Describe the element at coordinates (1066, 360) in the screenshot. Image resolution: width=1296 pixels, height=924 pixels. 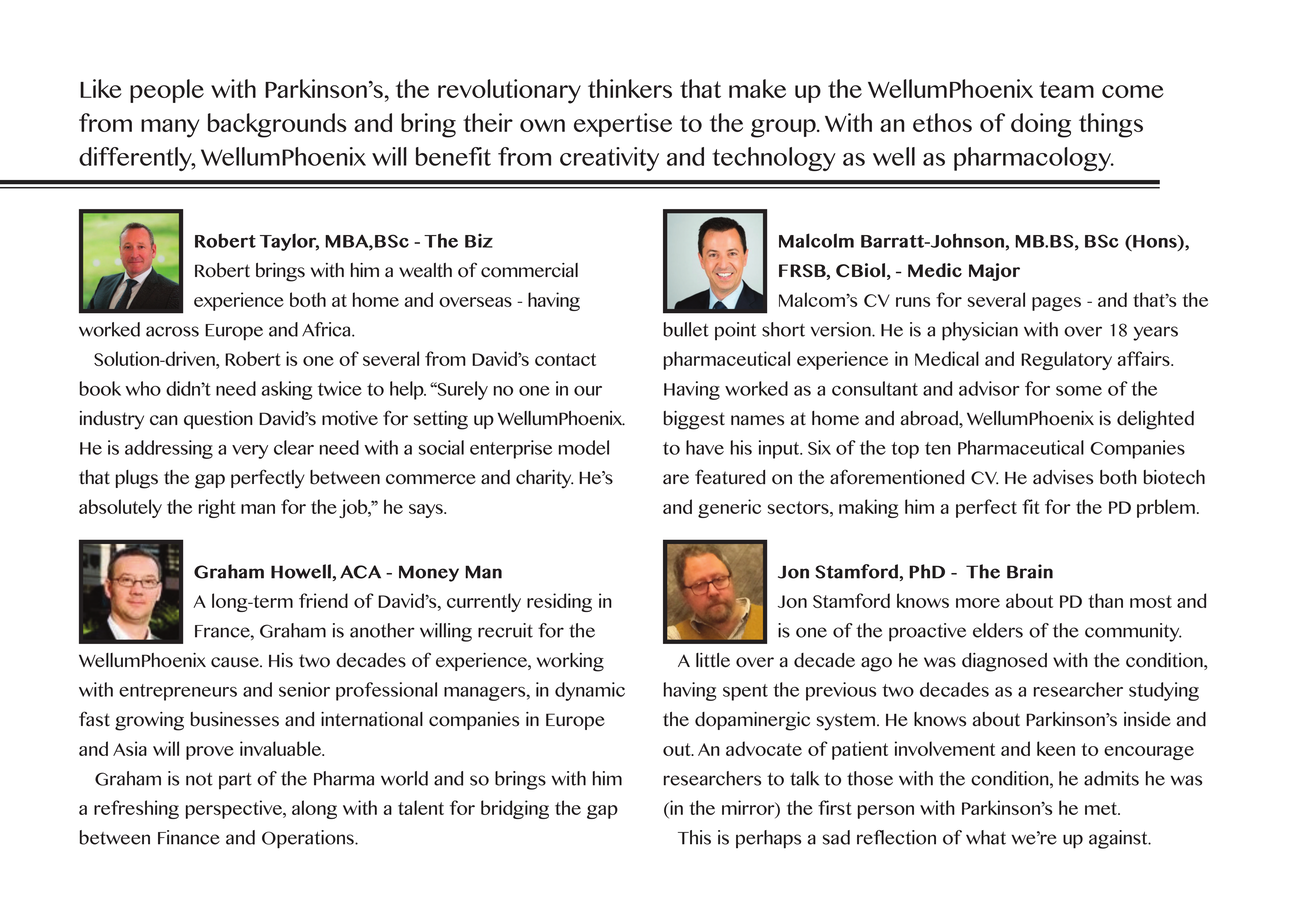
I see `Regulatory` at that location.
